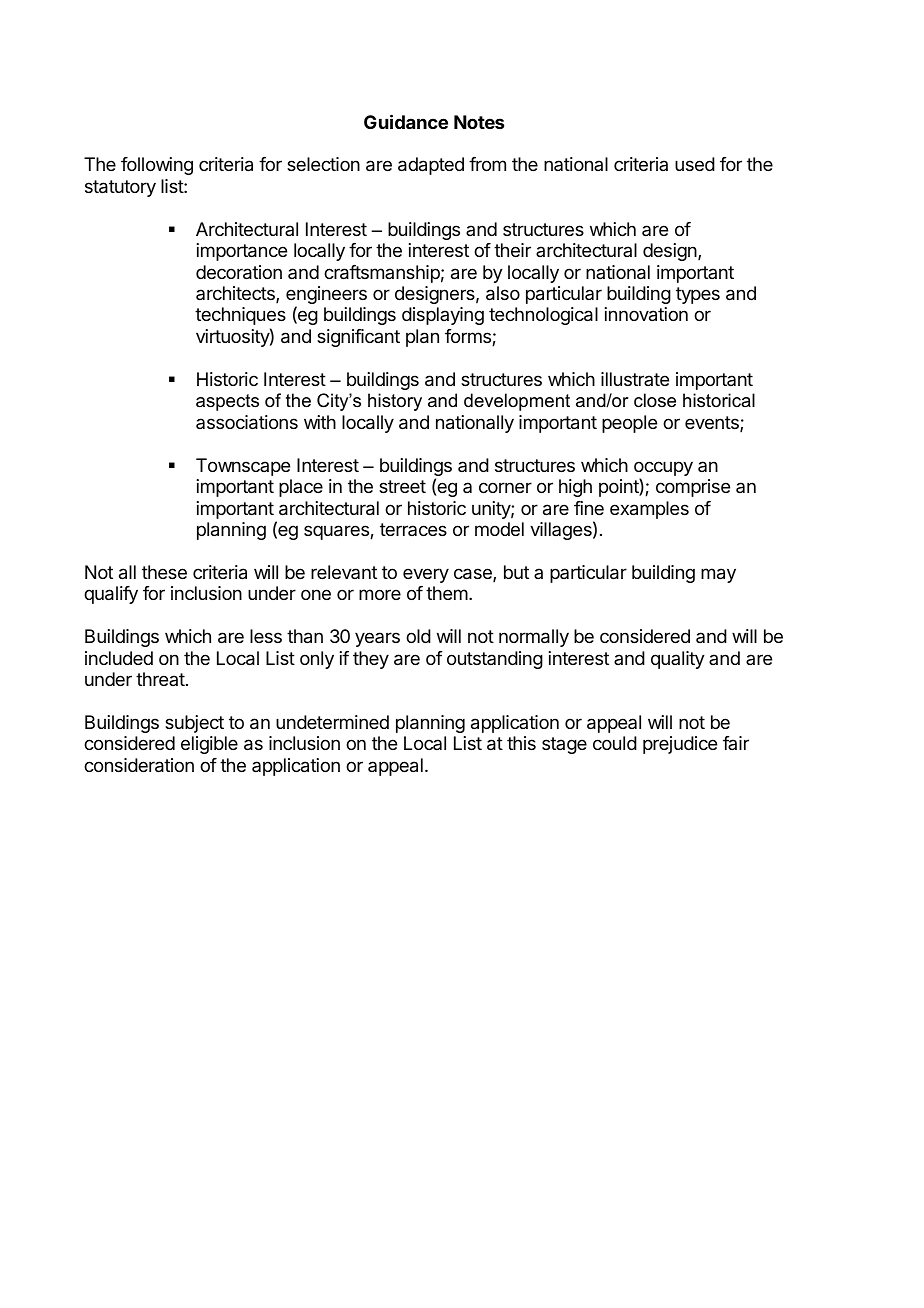 The width and height of the image is (924, 1308). Describe the element at coordinates (521, 743) in the image. I see `this` at that location.
